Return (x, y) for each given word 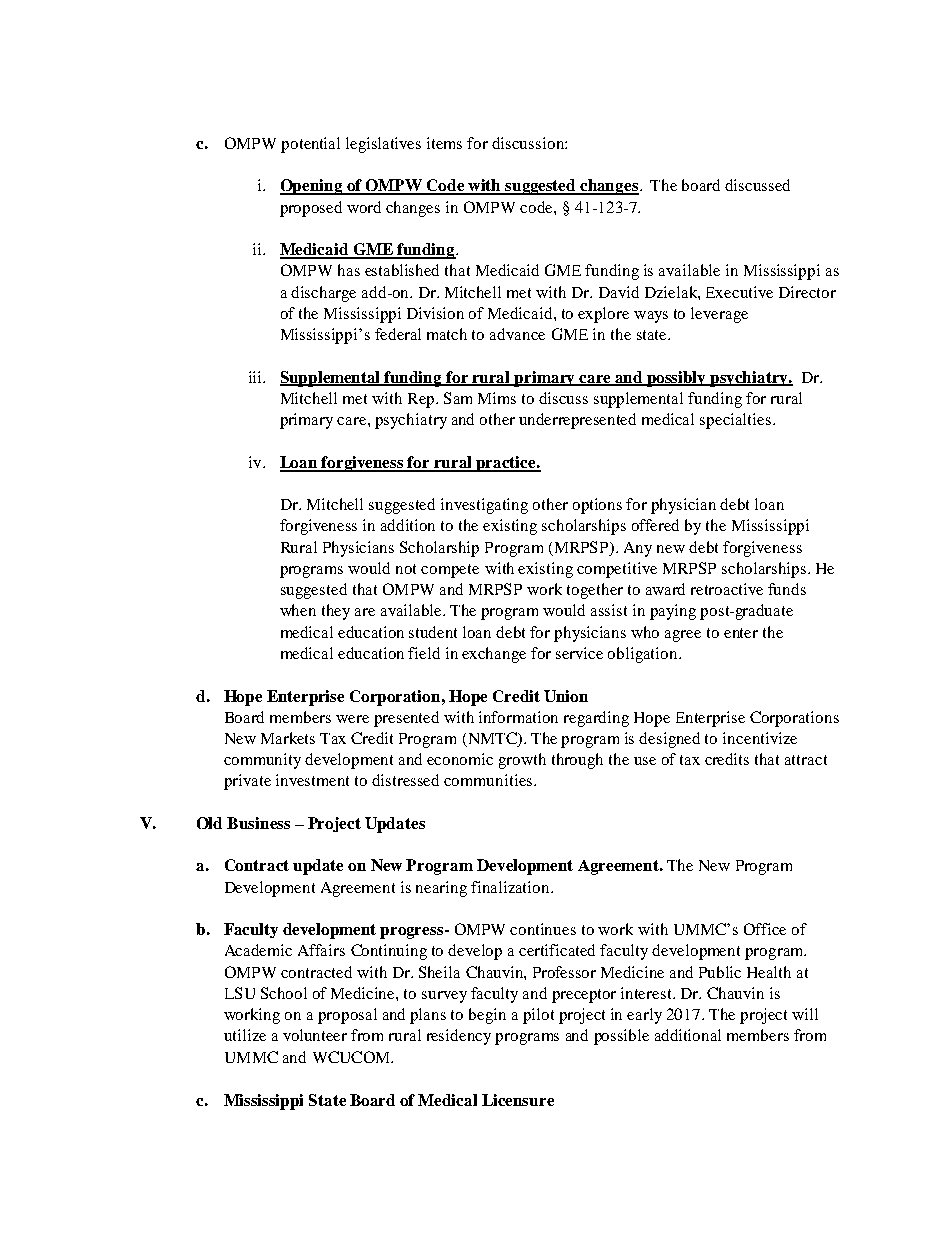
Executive (739, 292)
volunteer (315, 1035)
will (805, 1014)
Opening (312, 187)
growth (522, 761)
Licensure (518, 1100)
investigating (484, 506)
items (444, 143)
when (298, 610)
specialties (735, 421)
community (262, 761)
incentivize (760, 738)
